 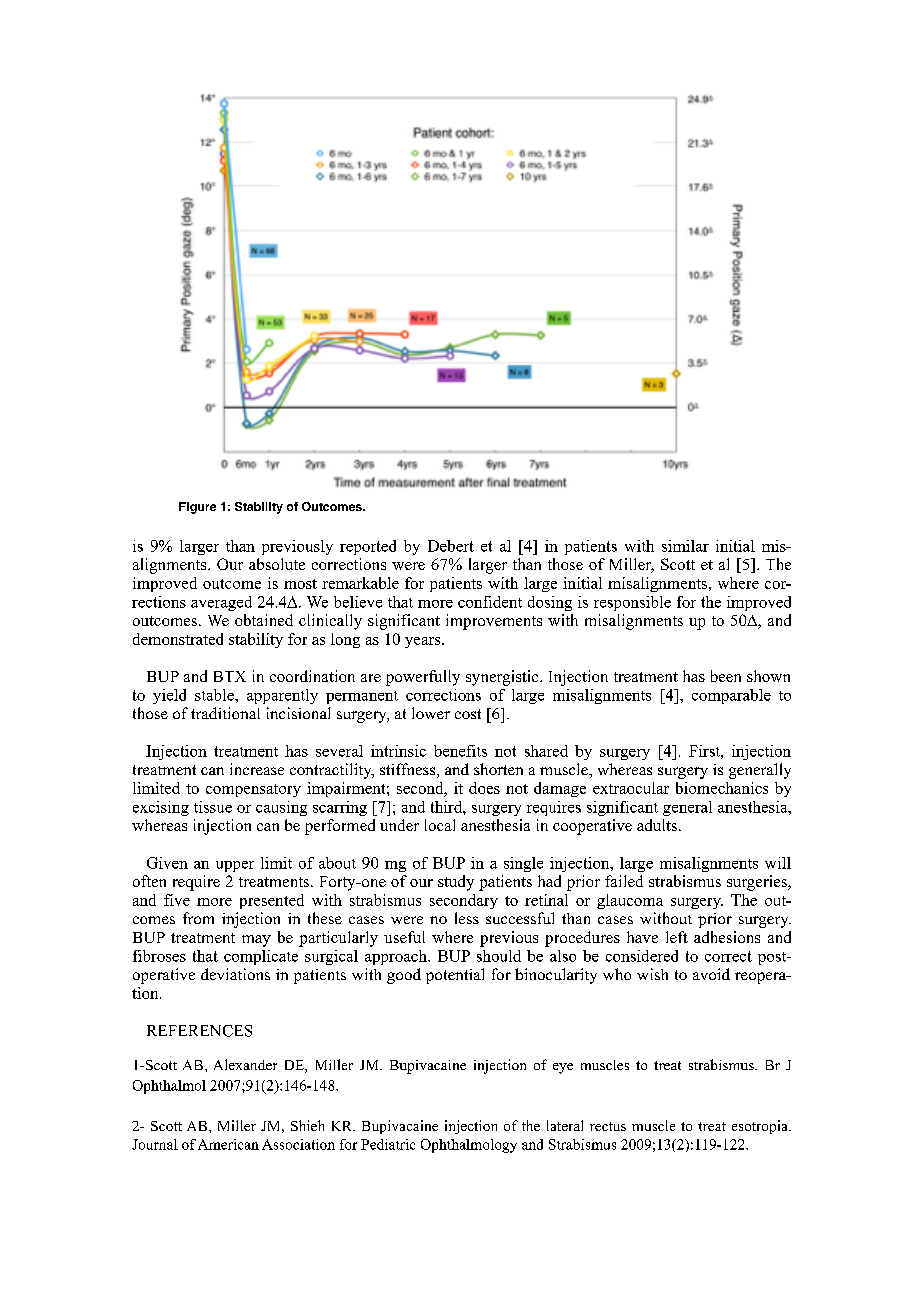 What do you see at coordinates (228, 1144) in the screenshot?
I see `American` at bounding box center [228, 1144].
